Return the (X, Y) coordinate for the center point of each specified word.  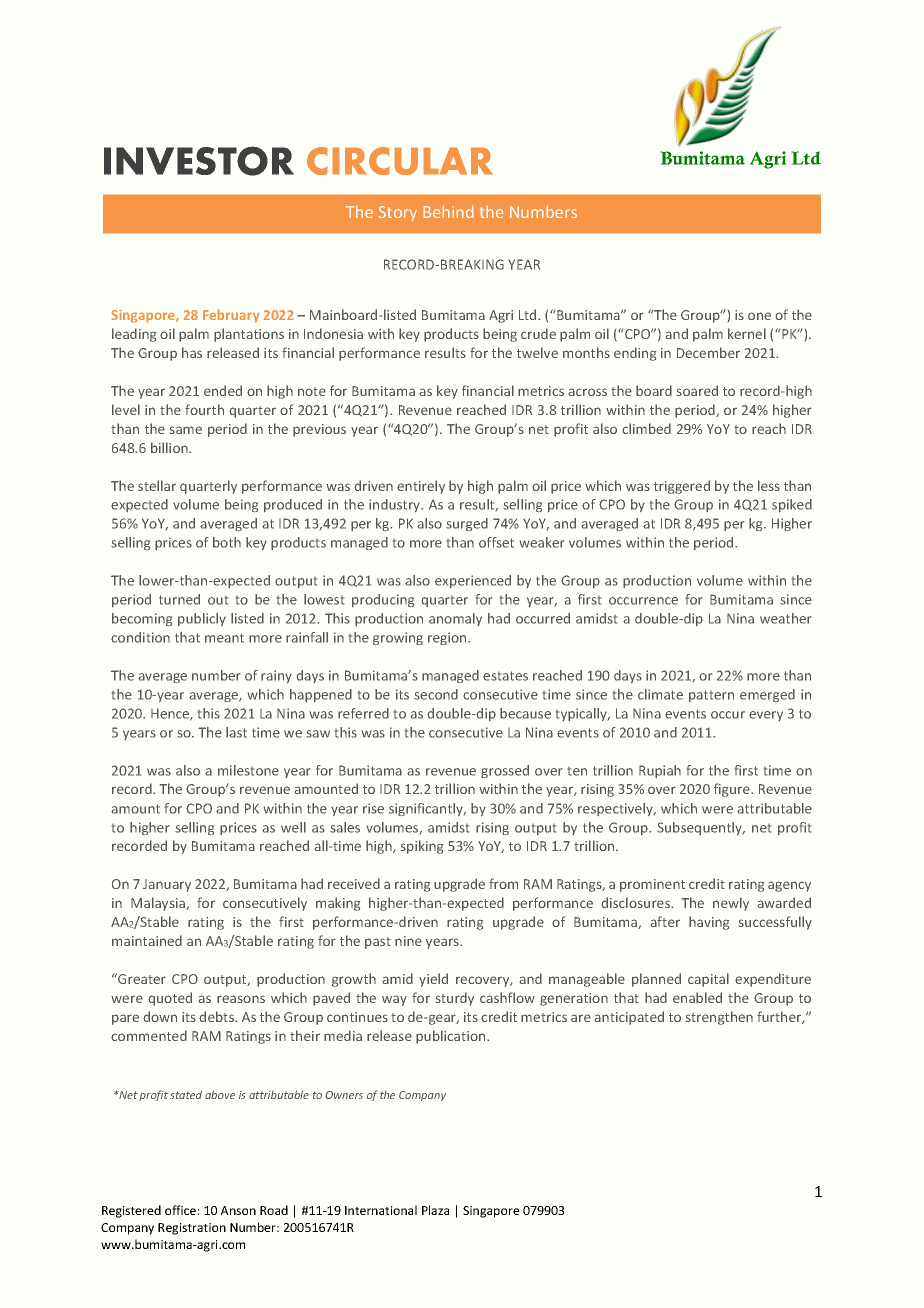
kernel (747, 333)
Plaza (435, 1210)
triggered (682, 487)
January (167, 885)
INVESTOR (199, 161)
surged (467, 524)
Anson (238, 1210)
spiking (422, 847)
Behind (448, 211)
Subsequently (701, 828)
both (227, 542)
